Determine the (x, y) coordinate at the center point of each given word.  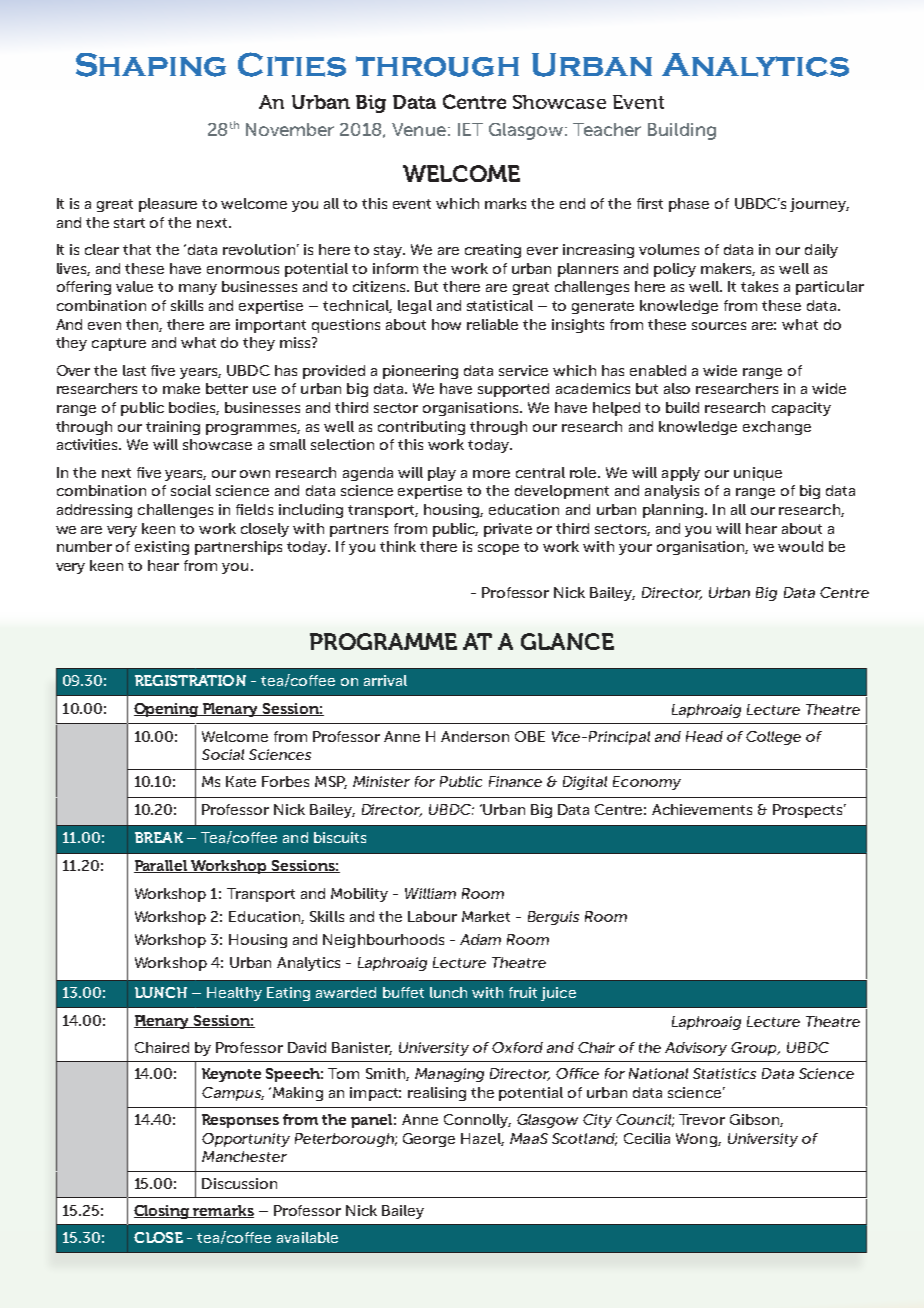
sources (719, 326)
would (800, 546)
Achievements (702, 809)
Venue (419, 129)
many (198, 289)
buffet (403, 992)
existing (162, 548)
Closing (163, 1212)
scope (498, 549)
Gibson (755, 1120)
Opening (167, 710)
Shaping (151, 65)
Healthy (234, 994)
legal (415, 307)
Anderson (475, 736)
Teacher (607, 129)
